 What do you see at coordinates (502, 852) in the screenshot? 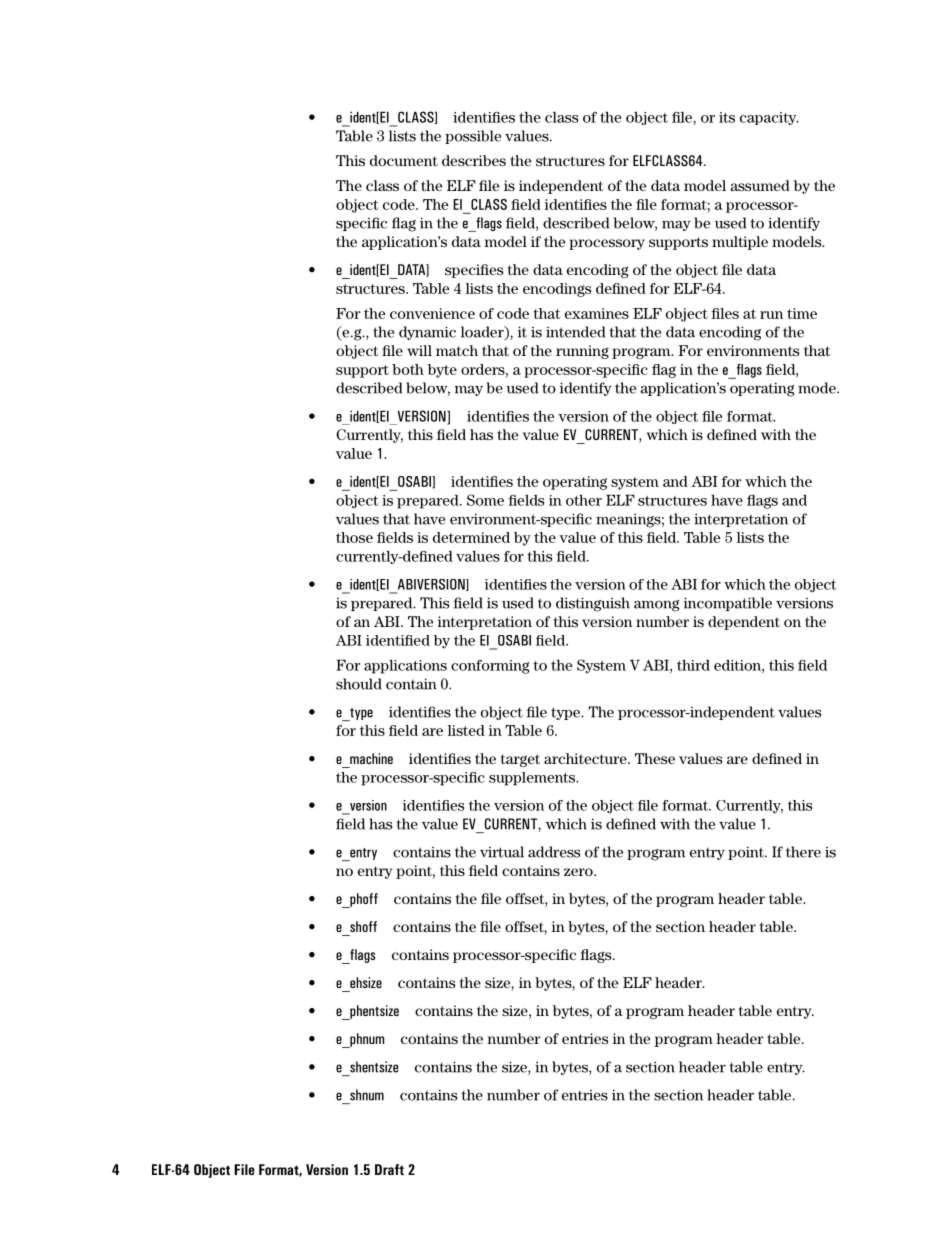
I see `virtual` at bounding box center [502, 852].
